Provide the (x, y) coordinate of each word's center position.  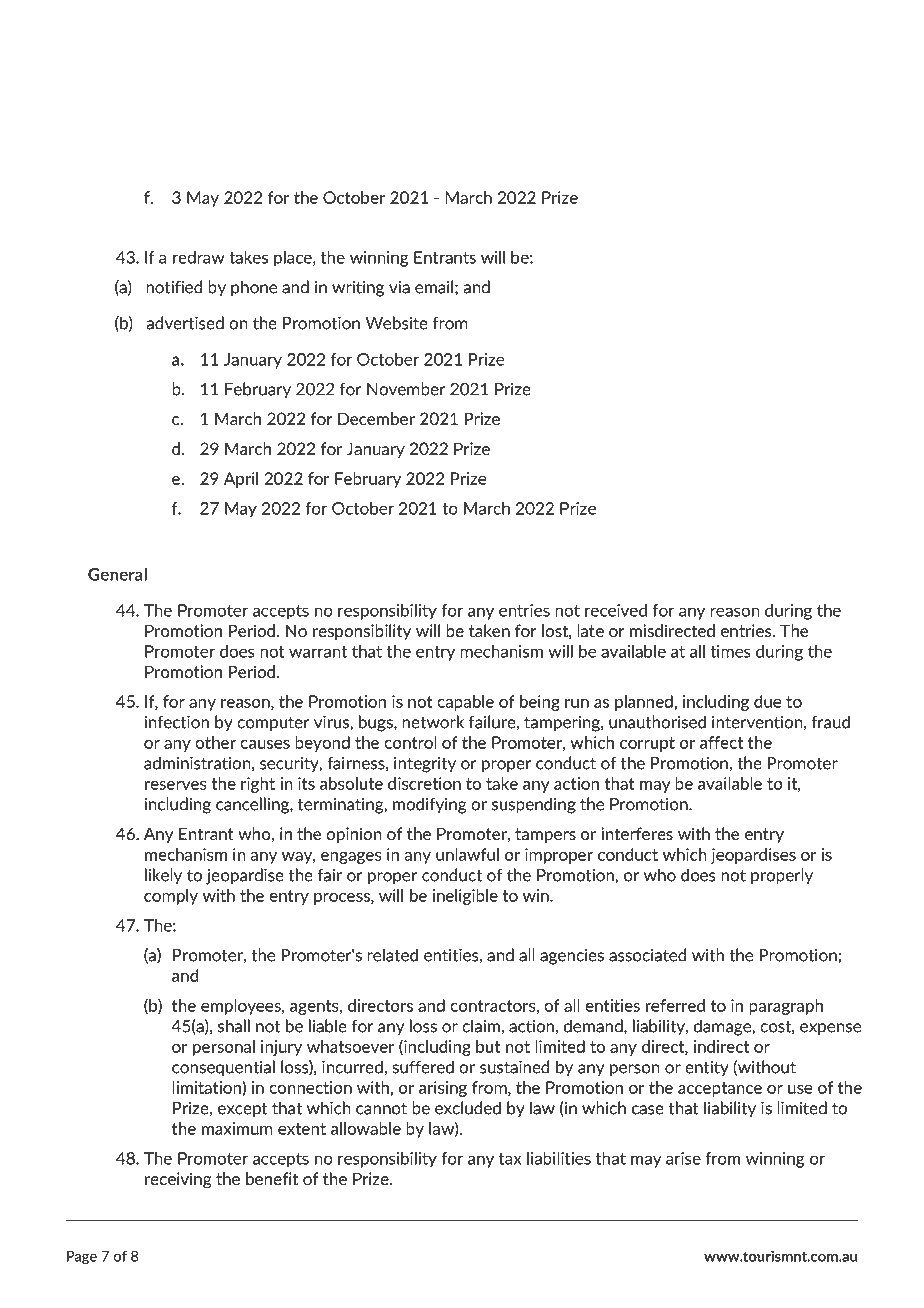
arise (683, 1158)
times (730, 651)
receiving (178, 1180)
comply (171, 897)
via (399, 287)
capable (465, 703)
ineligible (465, 897)
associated (647, 955)
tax (510, 1159)
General (117, 574)
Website (397, 323)
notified (174, 287)
